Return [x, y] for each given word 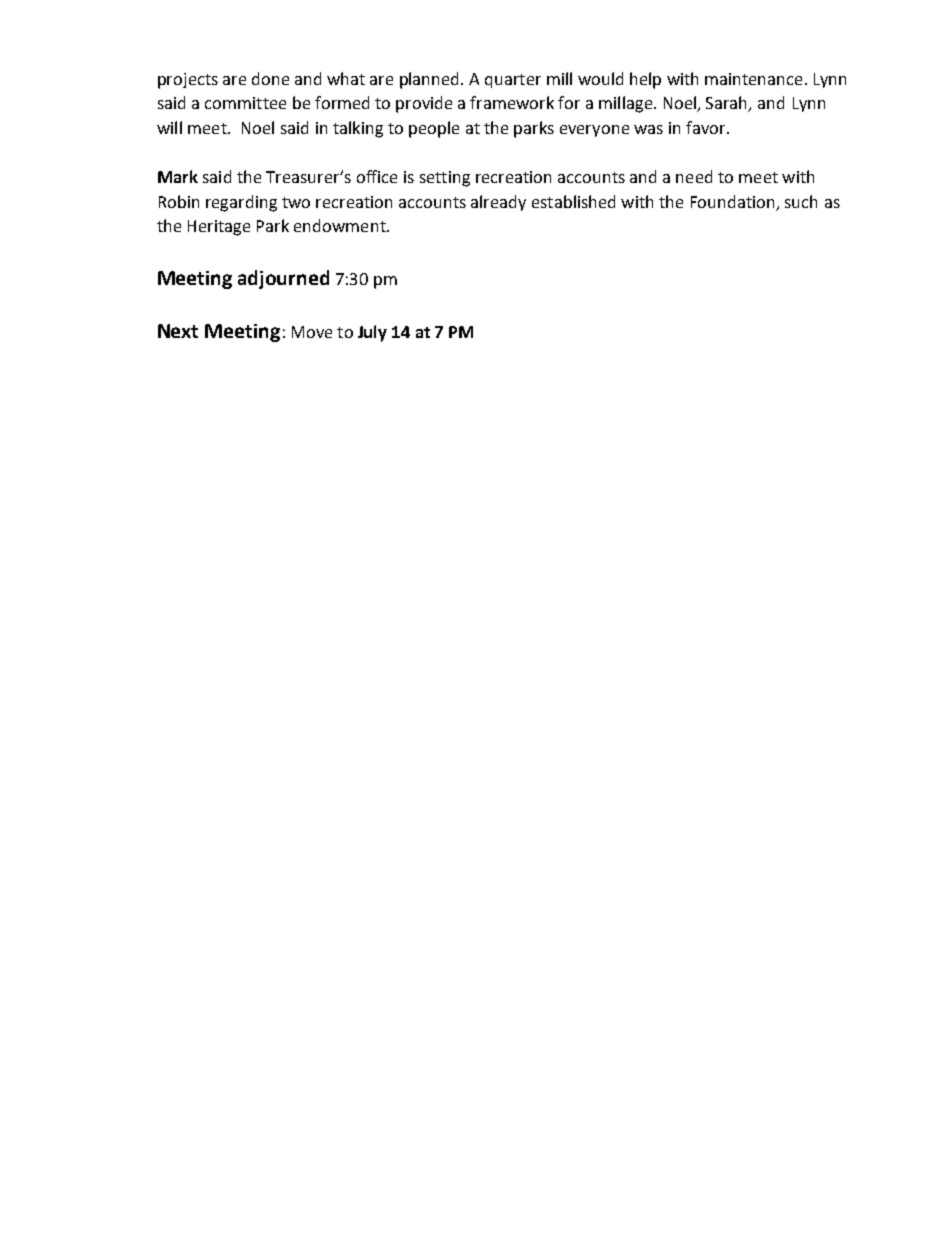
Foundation [734, 203]
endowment [341, 225]
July [372, 333]
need [694, 176]
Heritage [219, 228]
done [270, 78]
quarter [513, 81]
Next [178, 331]
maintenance [753, 79]
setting [445, 179]
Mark [178, 176]
